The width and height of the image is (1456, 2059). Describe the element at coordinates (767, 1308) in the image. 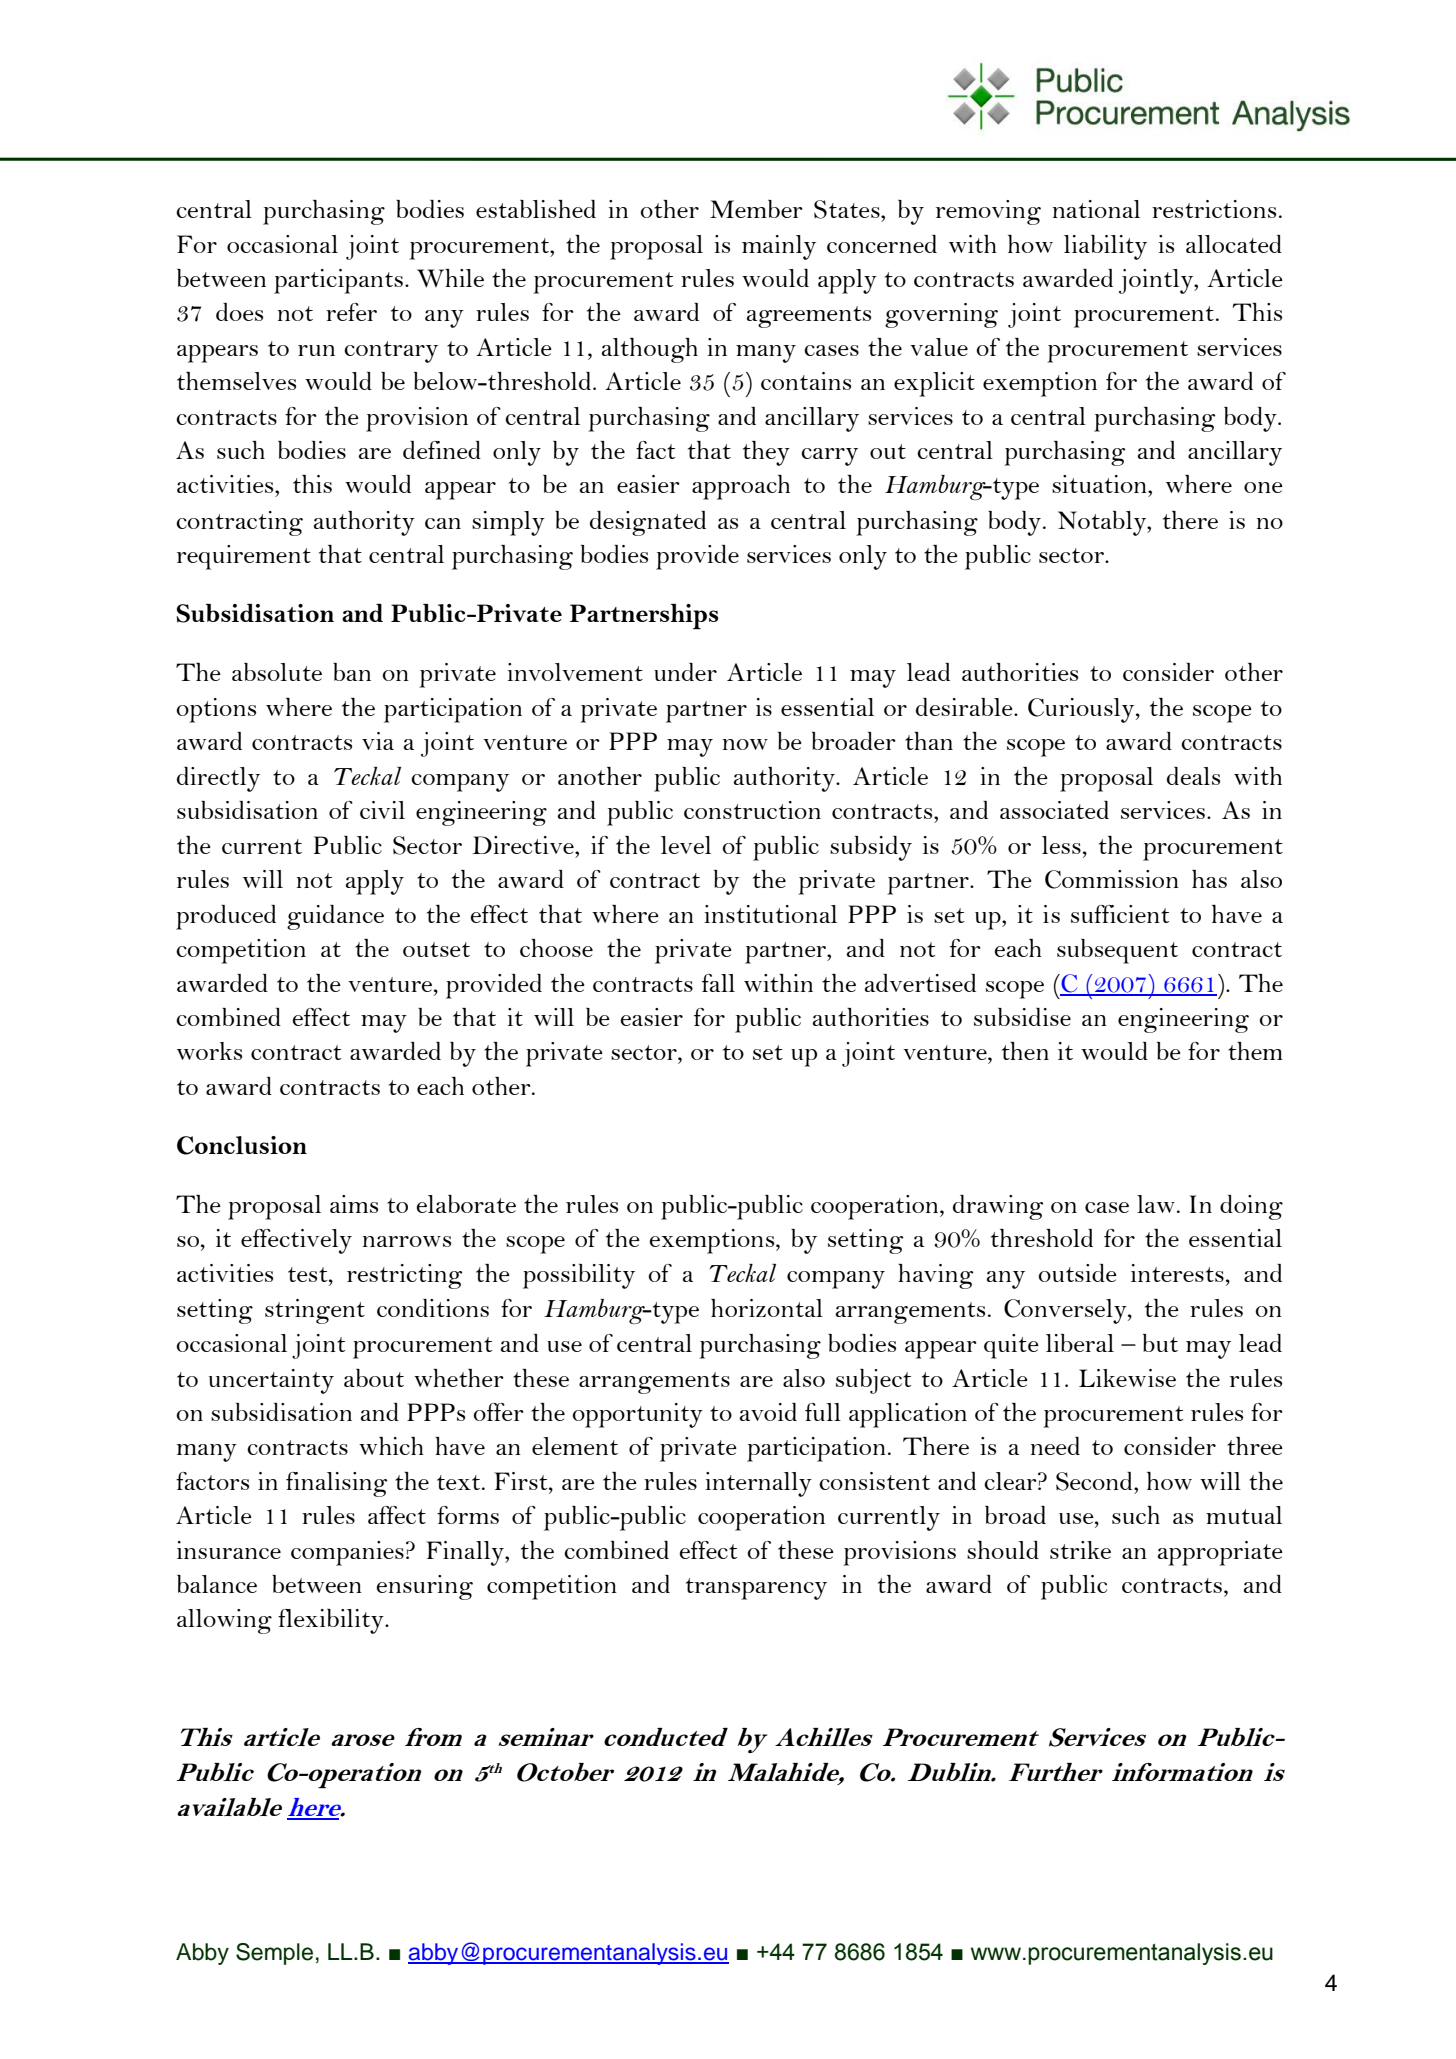

I see `horizontal` at that location.
